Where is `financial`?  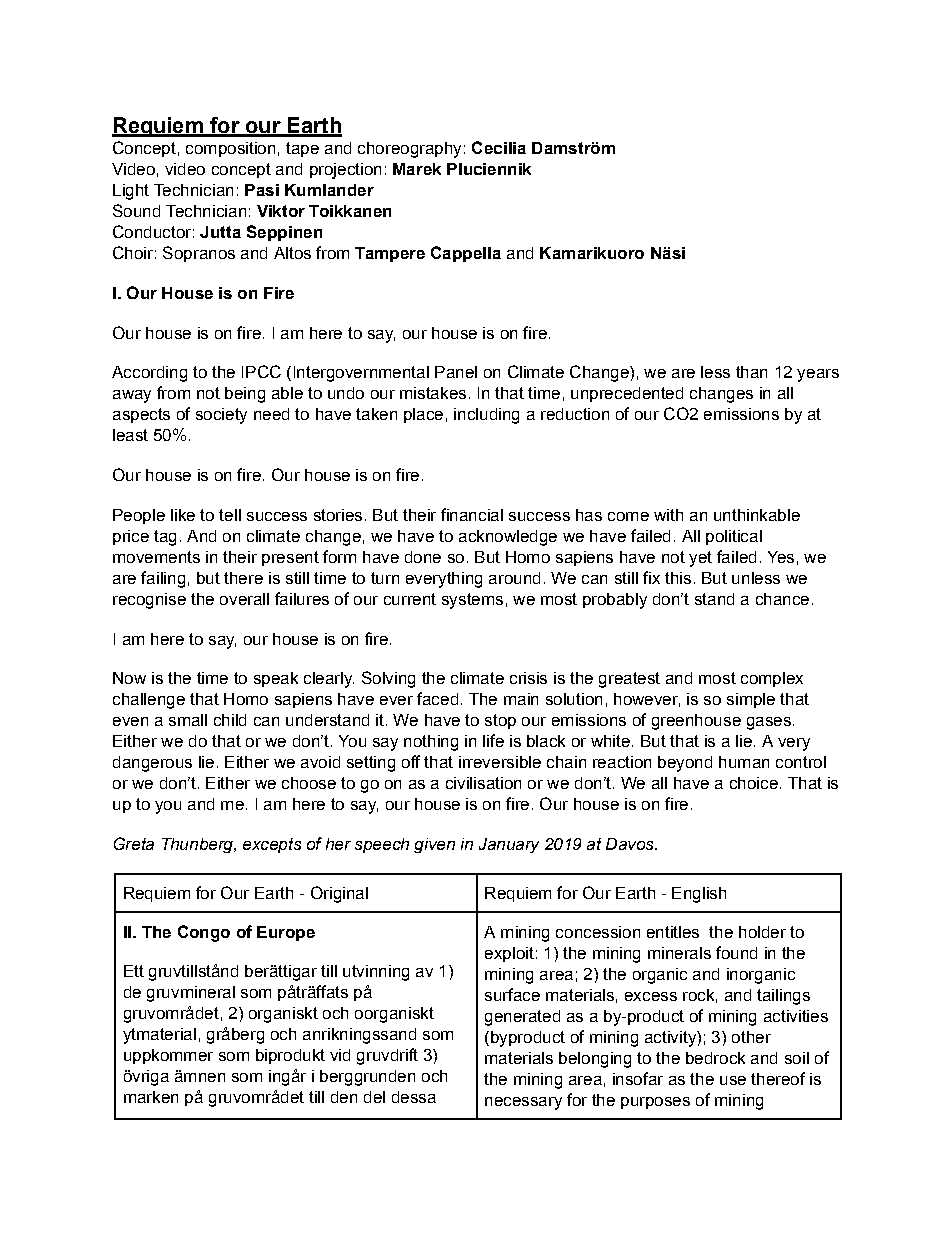
financial is located at coordinates (472, 514).
